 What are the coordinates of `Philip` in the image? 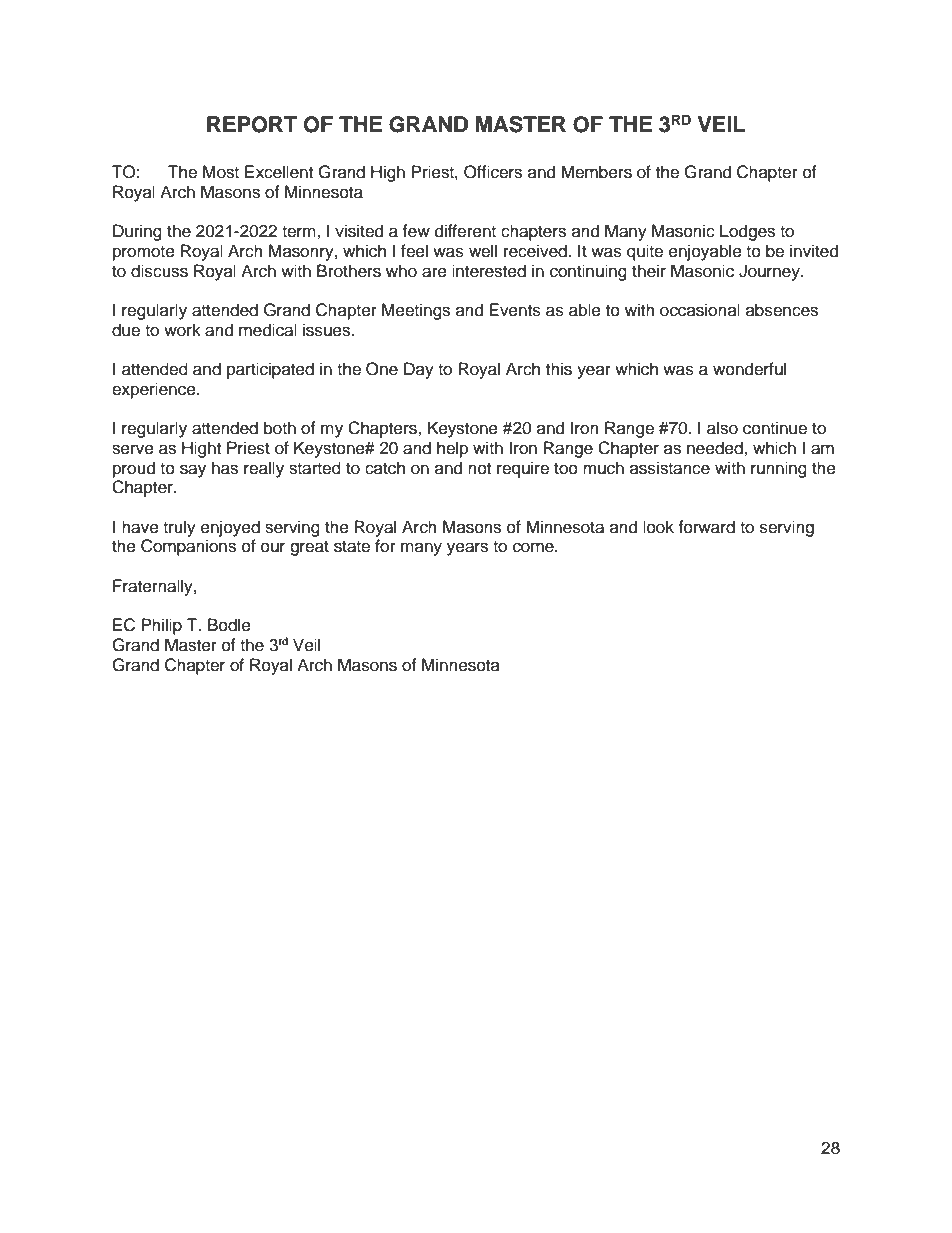 It's located at (161, 626).
